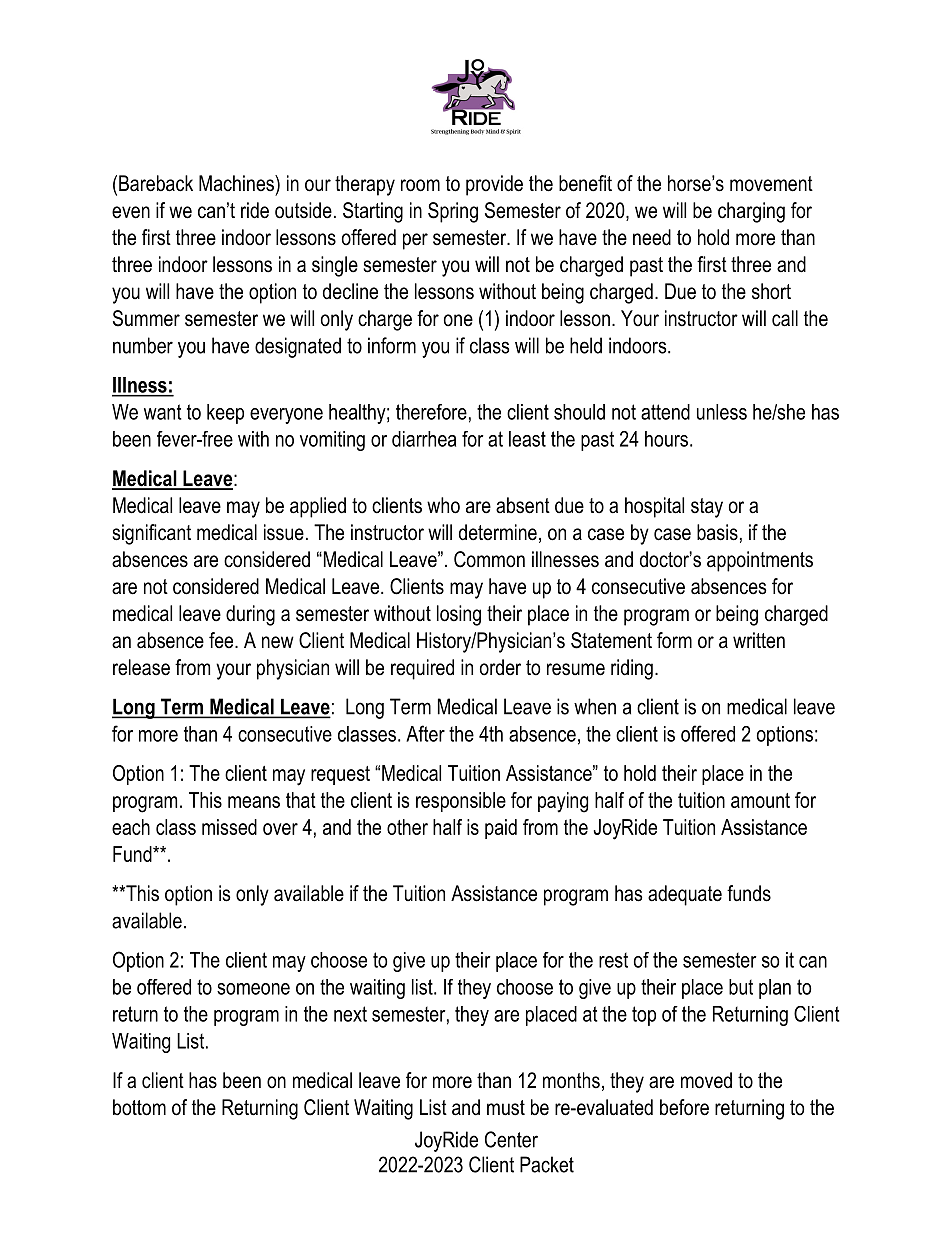 Image resolution: width=952 pixels, height=1233 pixels. What do you see at coordinates (666, 439) in the screenshot?
I see `hours` at bounding box center [666, 439].
